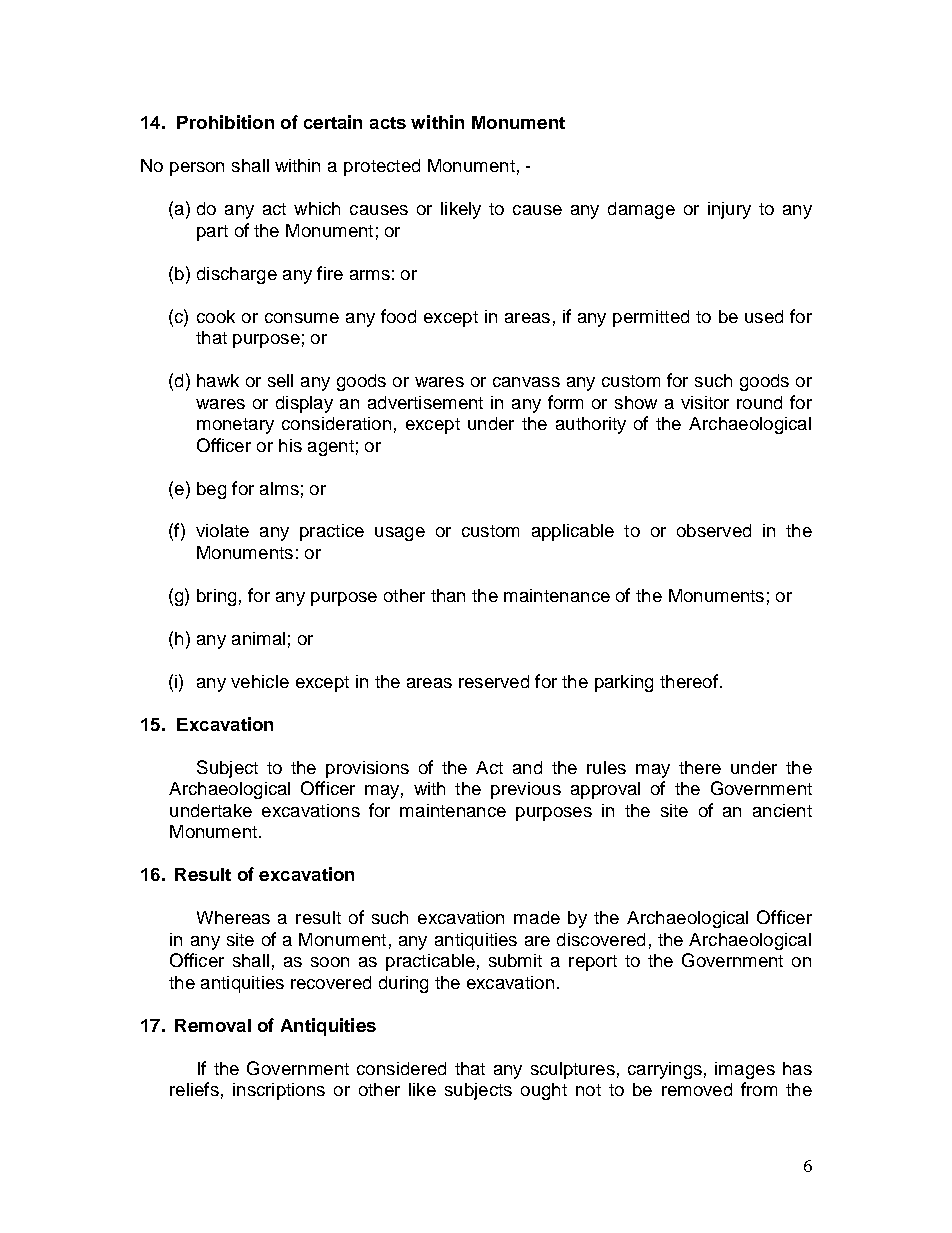 This screenshot has height=1233, width=952. I want to click on observed, so click(714, 530).
